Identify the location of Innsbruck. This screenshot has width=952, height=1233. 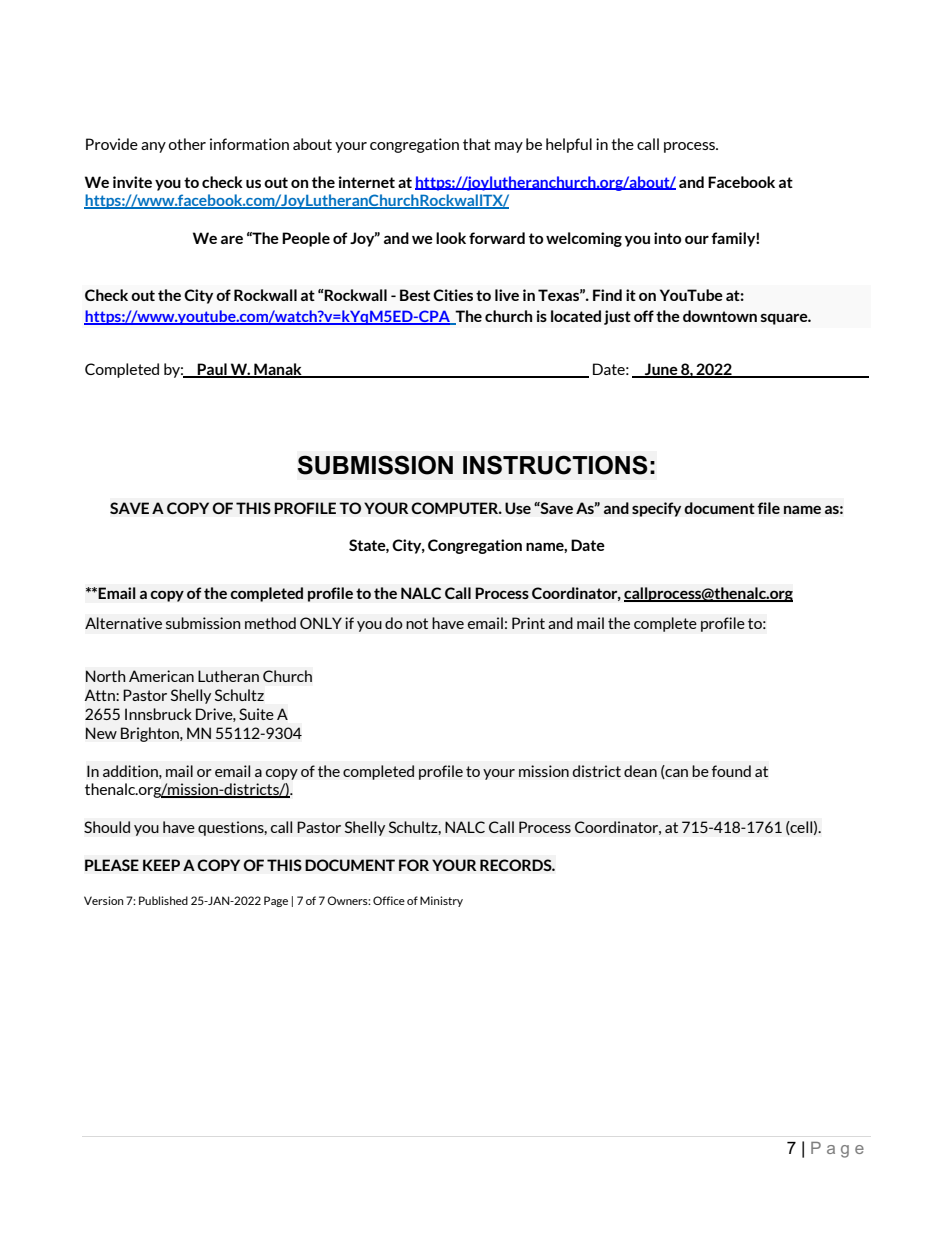
(158, 714).
